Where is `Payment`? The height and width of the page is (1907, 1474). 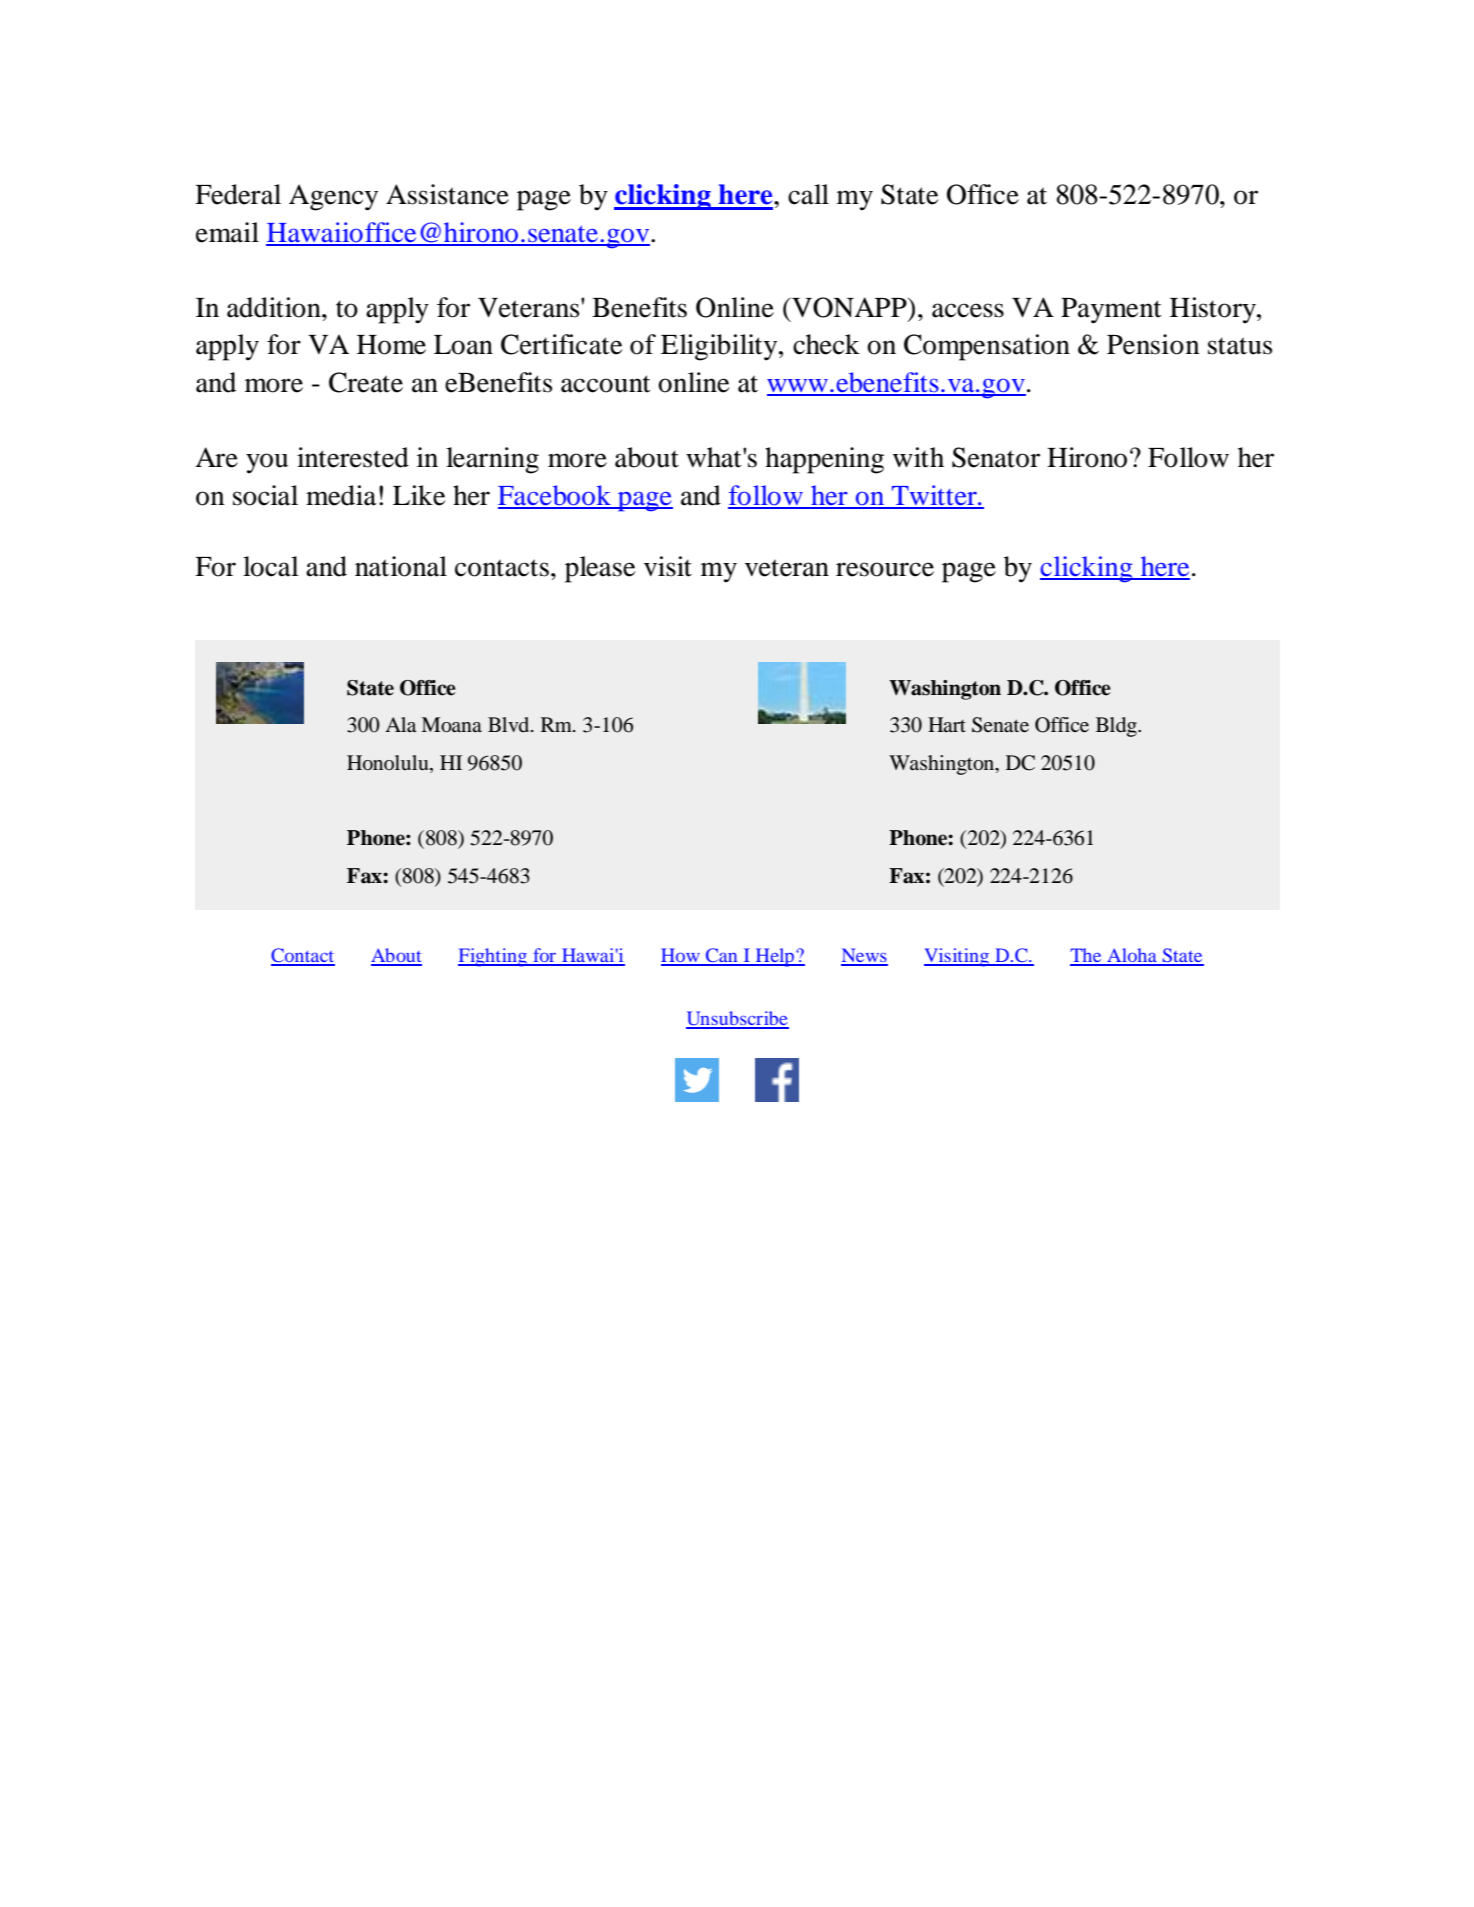 Payment is located at coordinates (1111, 311).
